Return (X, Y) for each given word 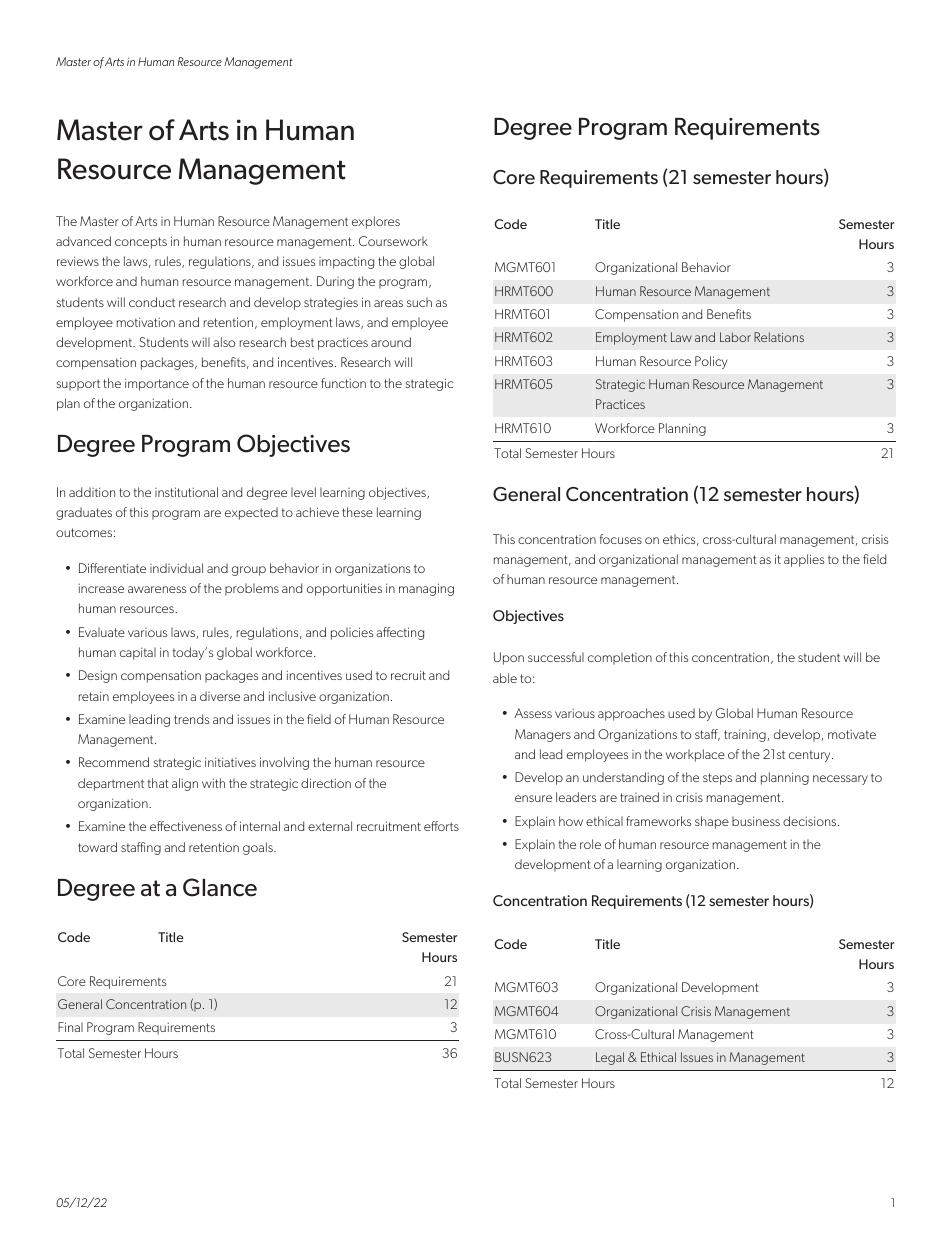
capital (138, 653)
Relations (779, 337)
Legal (610, 1058)
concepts (141, 243)
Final (70, 1027)
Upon (509, 658)
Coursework (393, 241)
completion (620, 658)
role (590, 844)
